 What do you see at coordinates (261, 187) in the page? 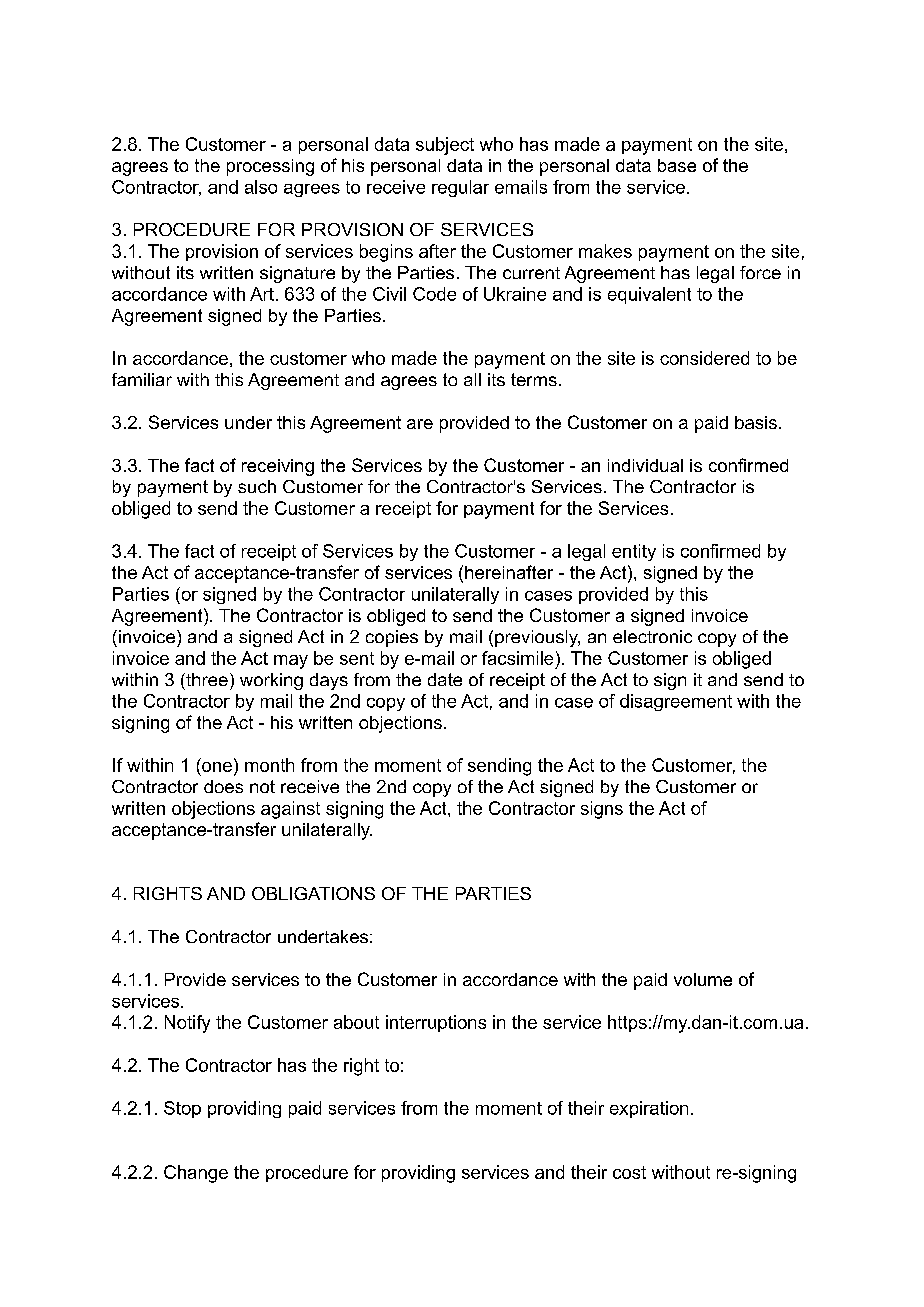
I see `also` at bounding box center [261, 187].
